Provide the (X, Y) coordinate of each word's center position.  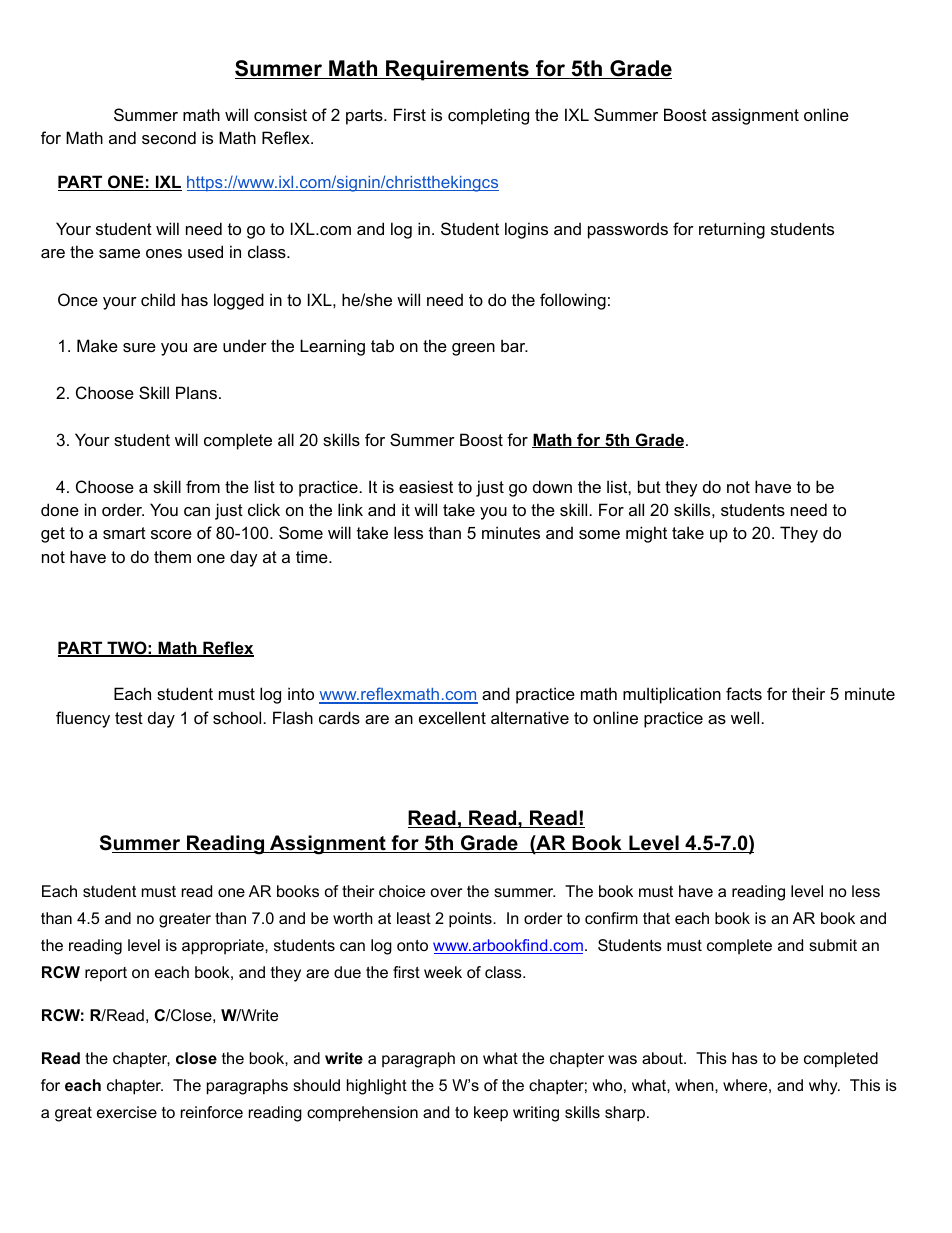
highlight (377, 1087)
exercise (127, 1112)
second (169, 137)
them (172, 556)
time (313, 556)
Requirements (457, 70)
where (745, 1085)
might (646, 534)
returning (732, 230)
